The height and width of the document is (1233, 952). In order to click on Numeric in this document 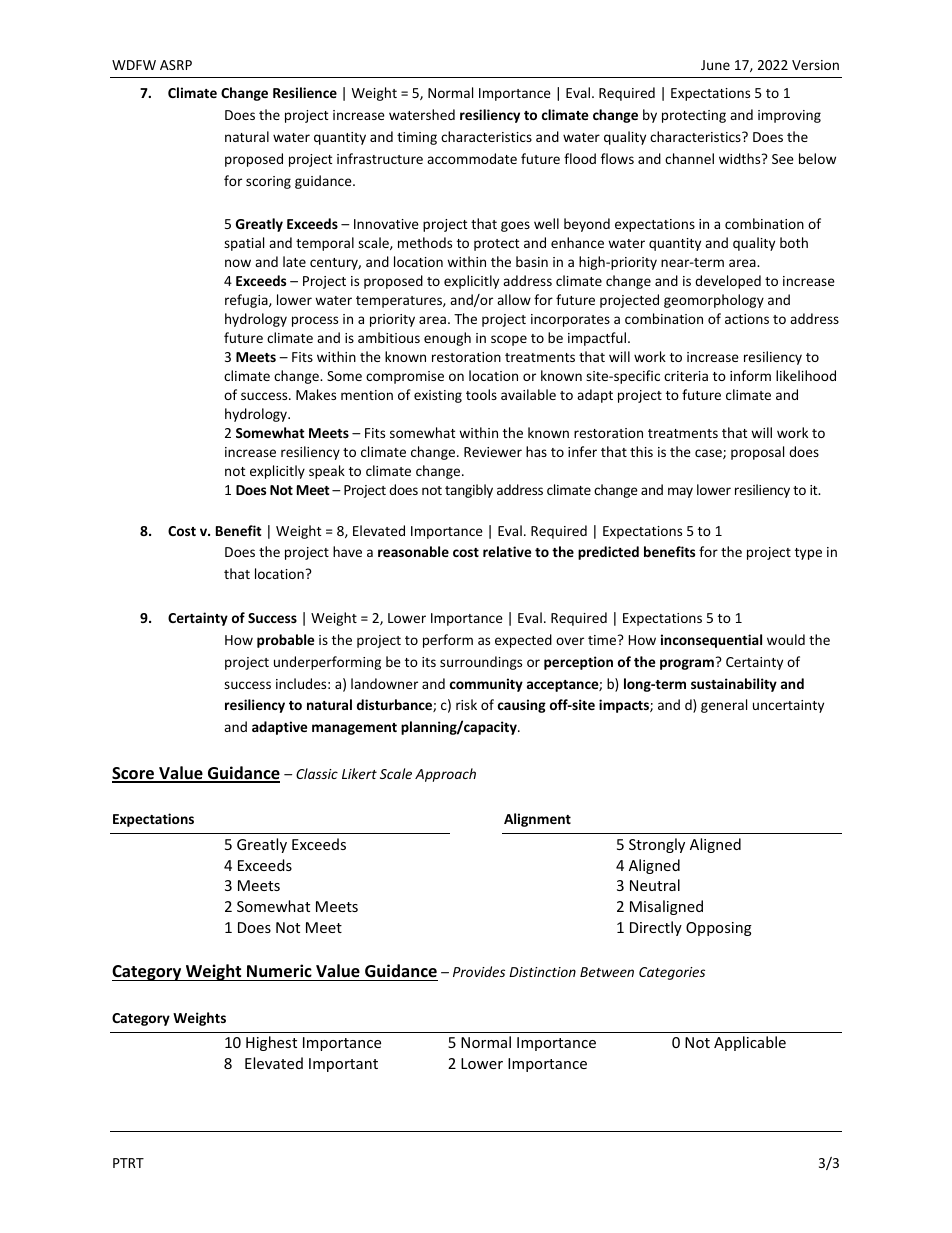, I will do `click(279, 972)`.
